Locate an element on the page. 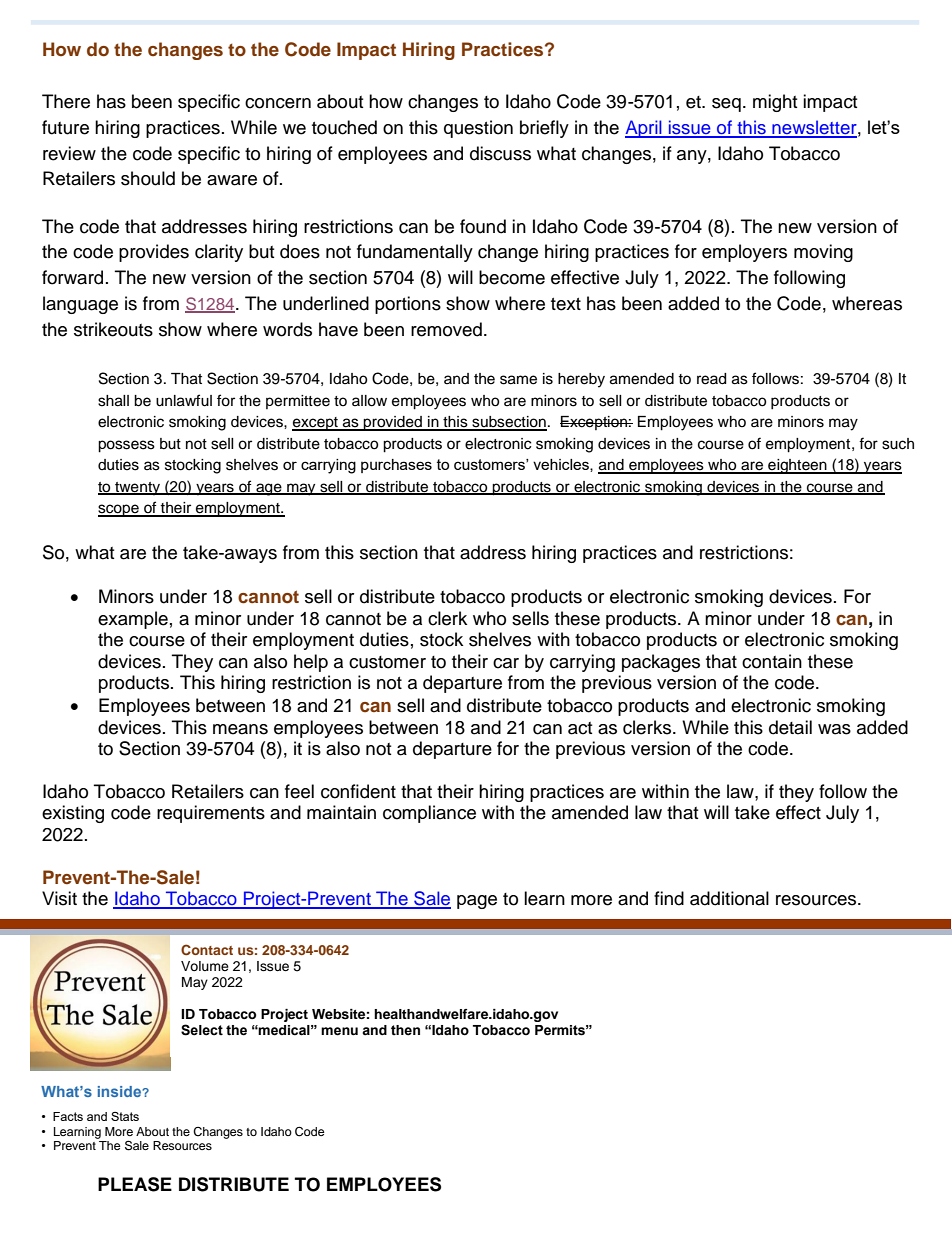 The height and width of the document is (1233, 952). PLEASE is located at coordinates (135, 1184).
